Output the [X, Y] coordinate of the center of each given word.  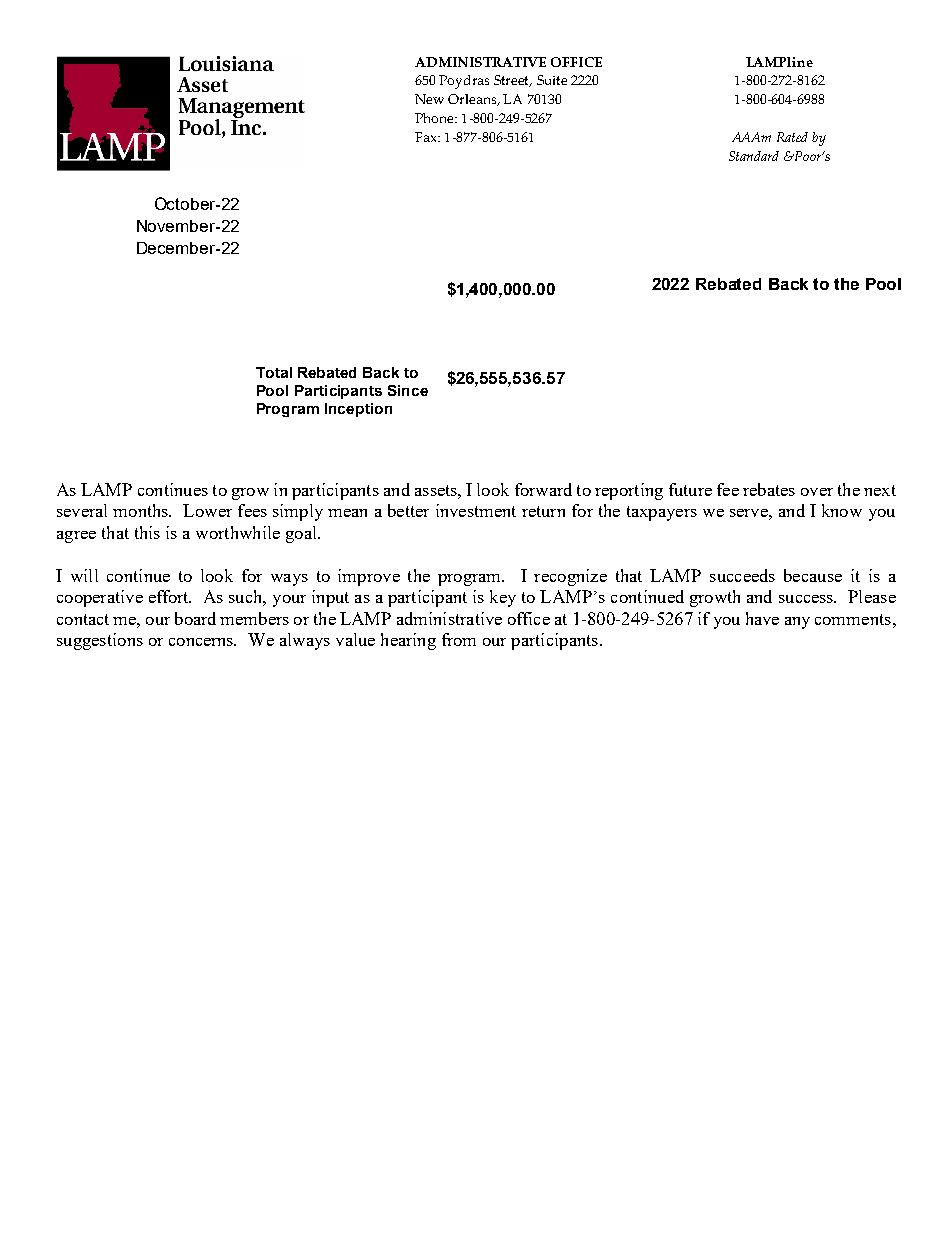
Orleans [473, 100]
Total [274, 372]
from [459, 639]
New [429, 99]
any [797, 623]
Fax [427, 137]
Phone [436, 118]
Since [408, 390]
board [195, 618]
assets [437, 490]
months [142, 510]
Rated [792, 137]
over [817, 492]
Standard [754, 156]
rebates [769, 489]
